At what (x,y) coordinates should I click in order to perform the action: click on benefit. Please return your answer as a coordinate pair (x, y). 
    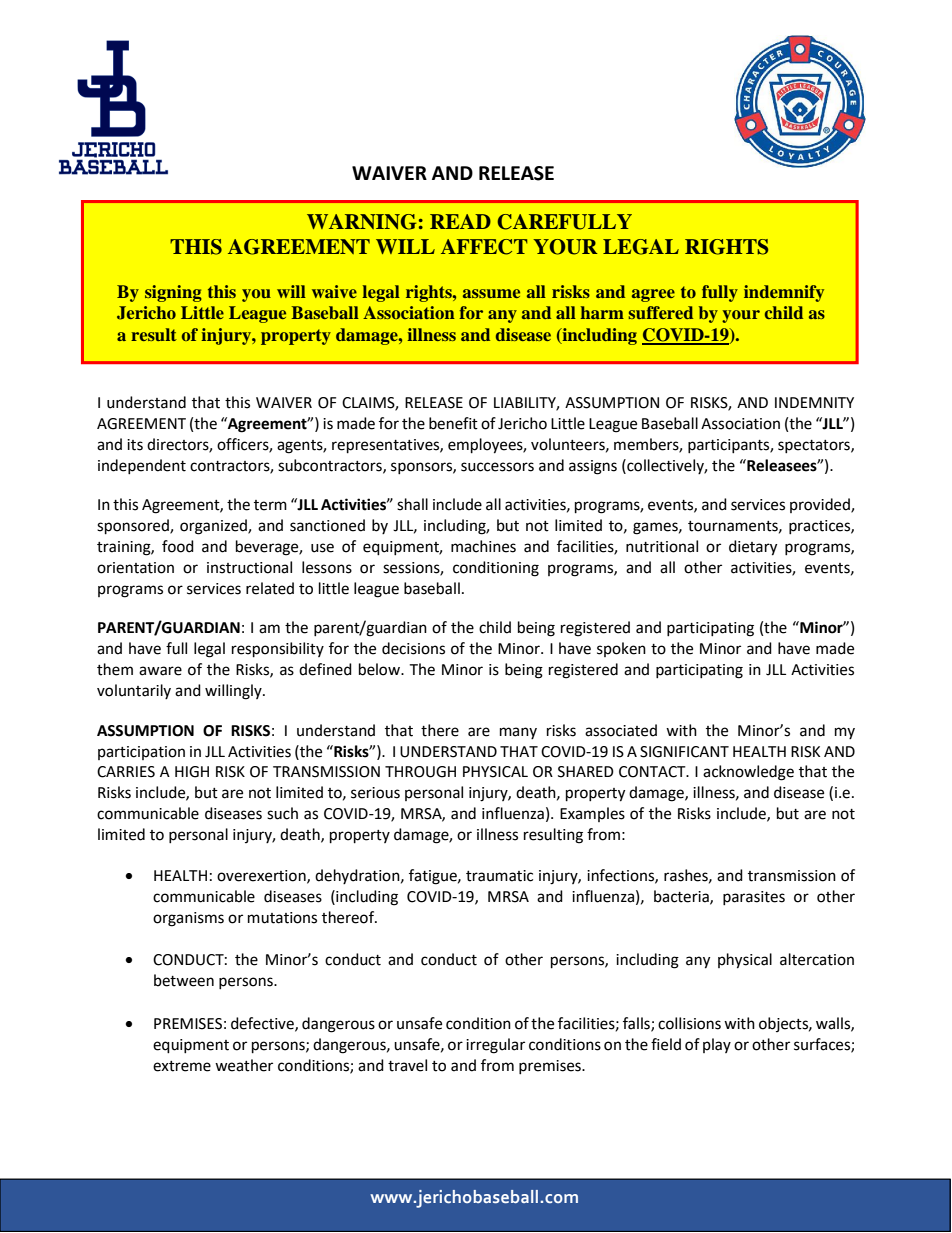
    Looking at the image, I should click on (453, 423).
